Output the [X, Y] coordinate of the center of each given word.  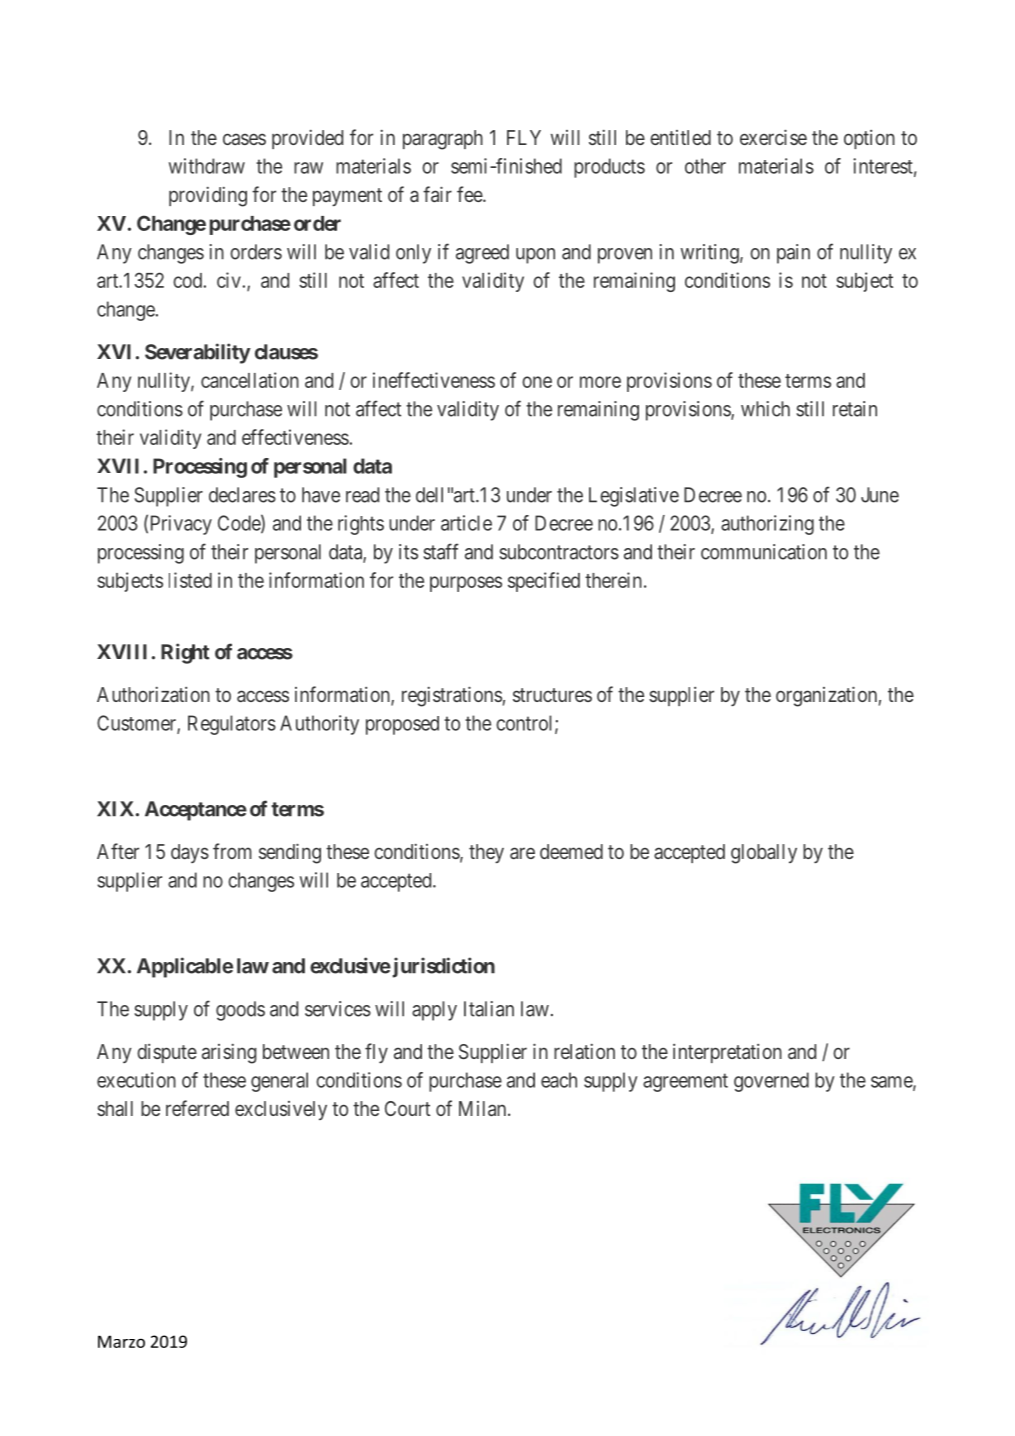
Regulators [232, 725]
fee [470, 194]
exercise [773, 137]
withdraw [207, 166]
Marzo [121, 1341]
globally [764, 854]
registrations [452, 696]
